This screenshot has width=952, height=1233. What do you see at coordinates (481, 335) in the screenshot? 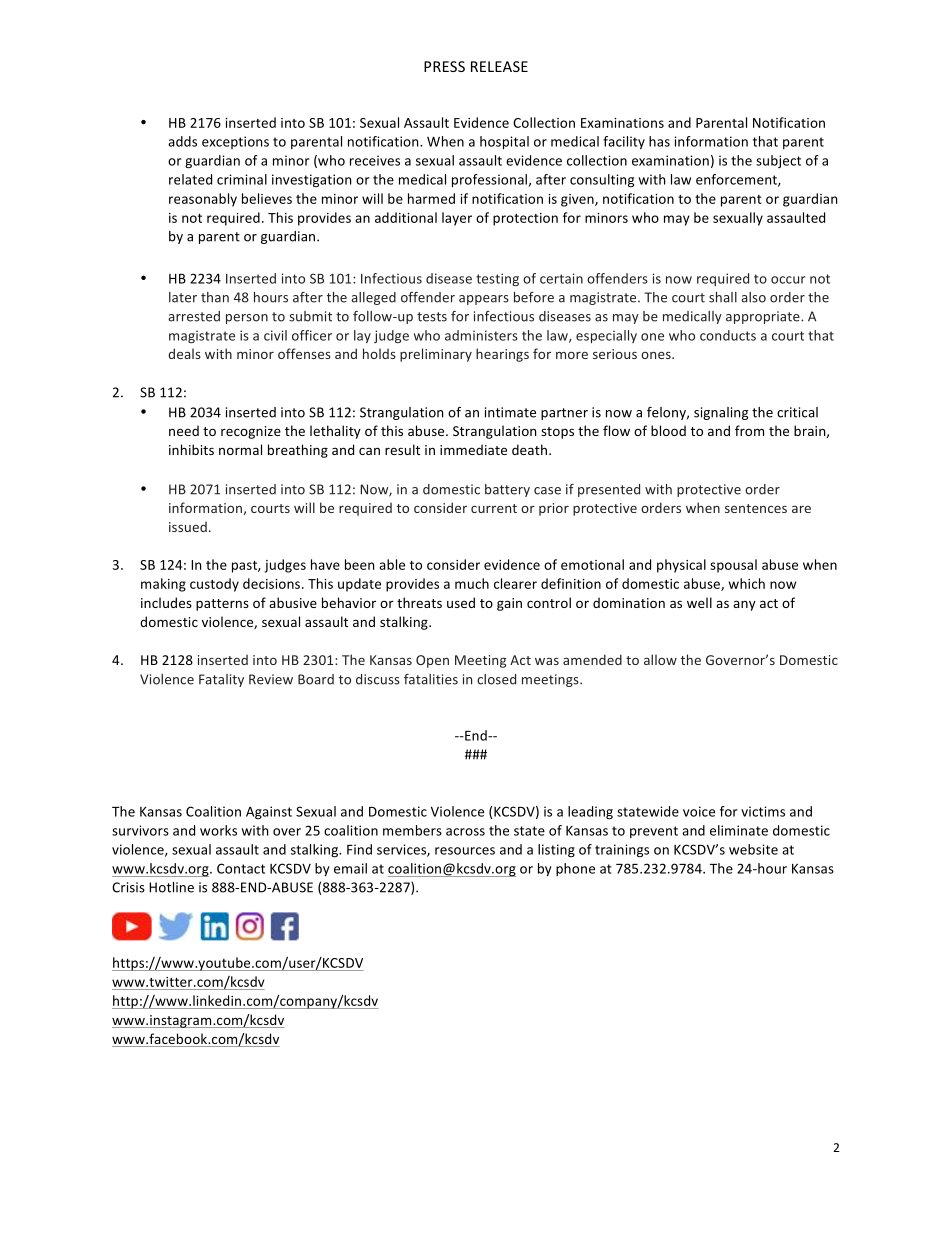
I see `administers` at bounding box center [481, 335].
